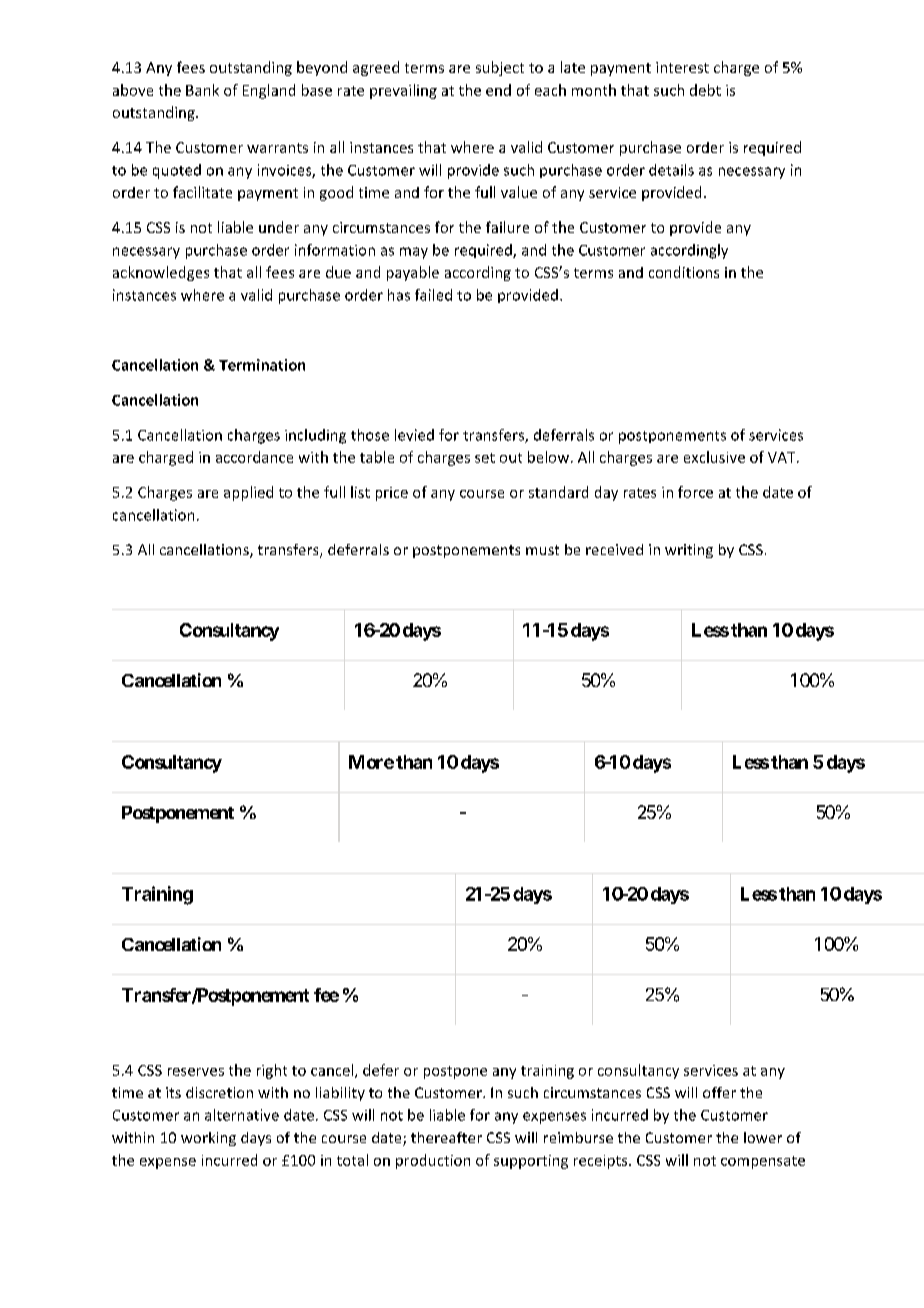  What do you see at coordinates (689, 551) in the document?
I see `writing` at bounding box center [689, 551].
